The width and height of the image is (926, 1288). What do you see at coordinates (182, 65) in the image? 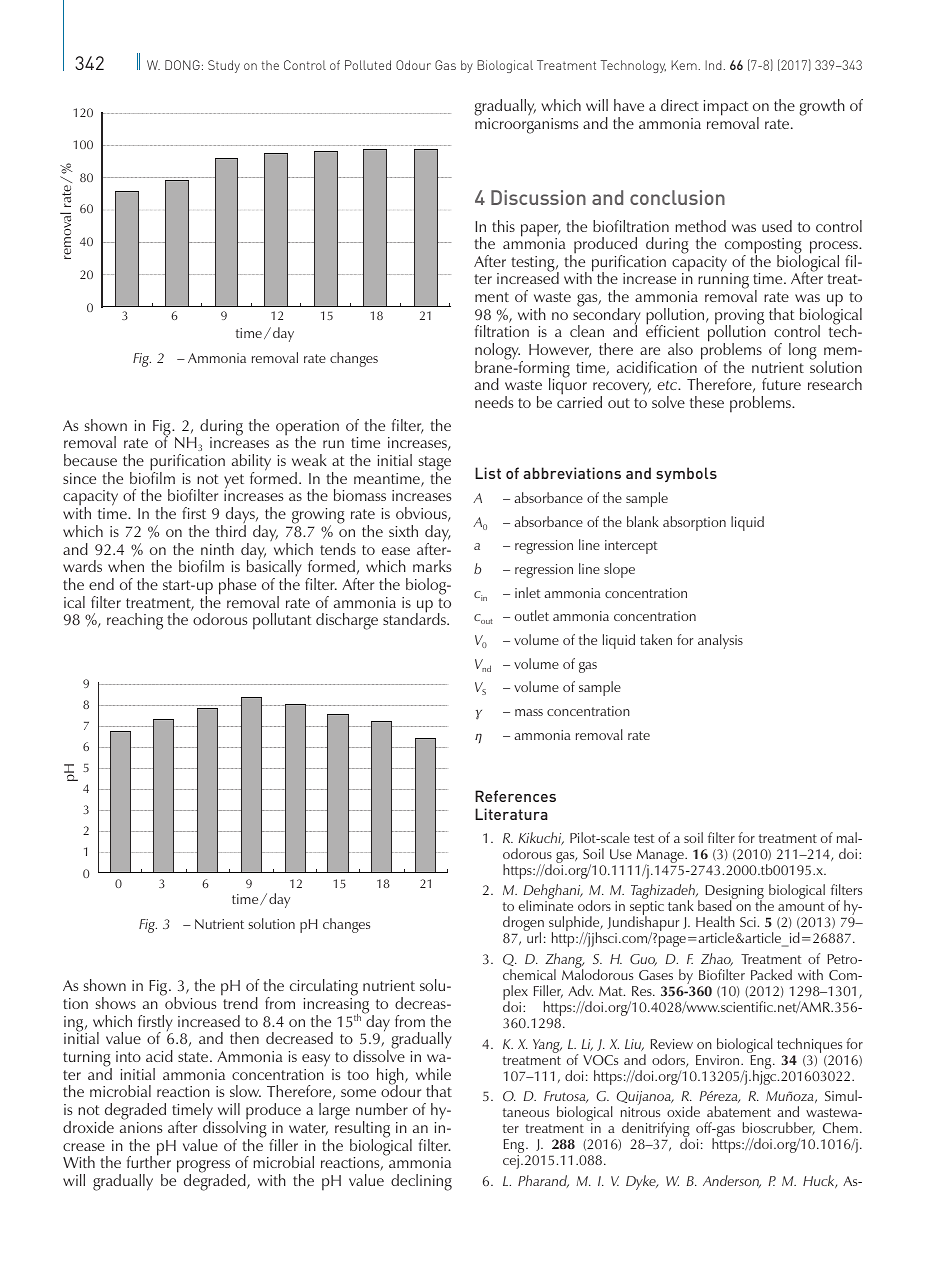
I see `DONG` at bounding box center [182, 65].
